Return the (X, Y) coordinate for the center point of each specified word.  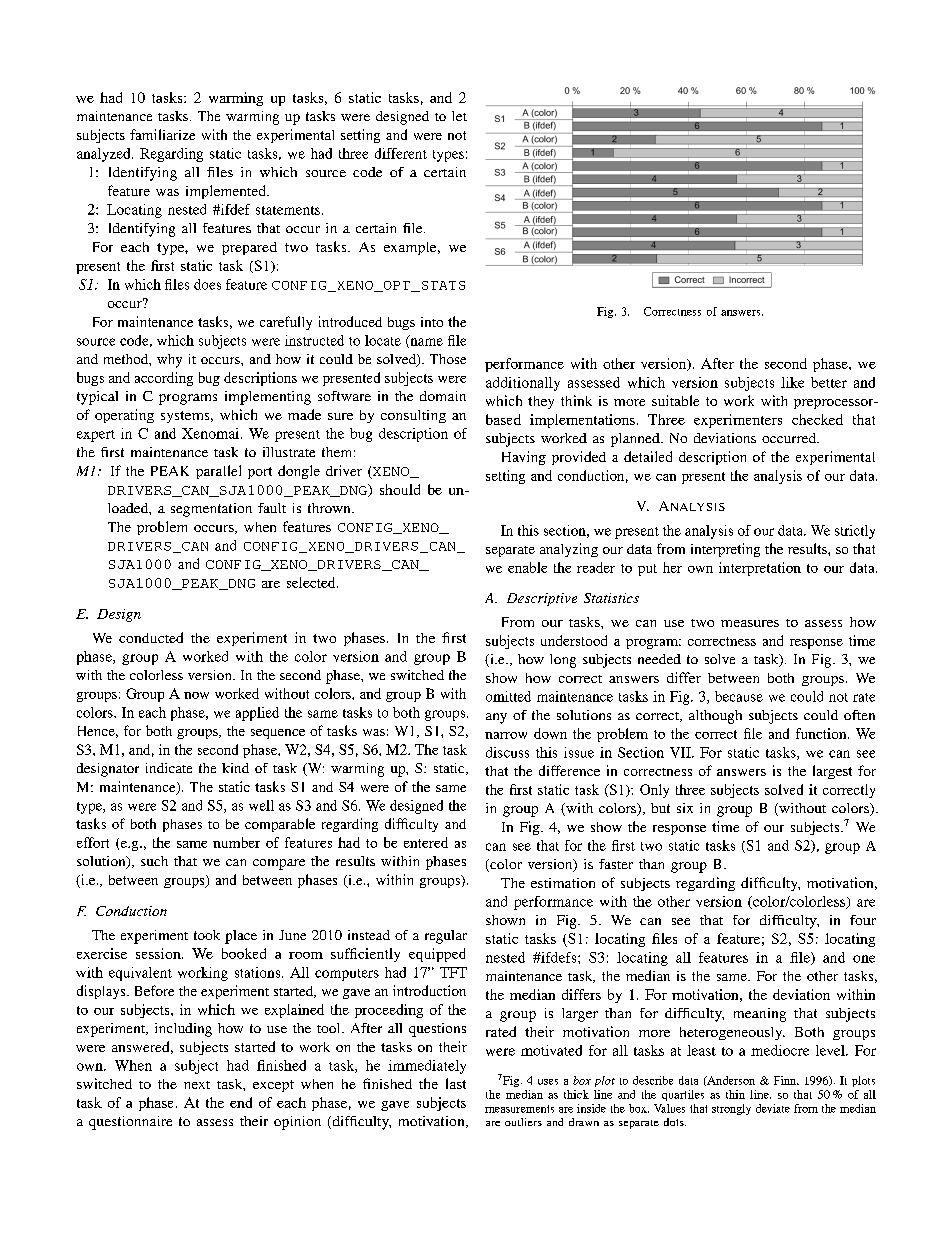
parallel (218, 472)
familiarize (162, 134)
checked (817, 419)
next (197, 1085)
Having (524, 458)
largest (832, 772)
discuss (507, 752)
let (459, 116)
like (792, 382)
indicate (169, 768)
